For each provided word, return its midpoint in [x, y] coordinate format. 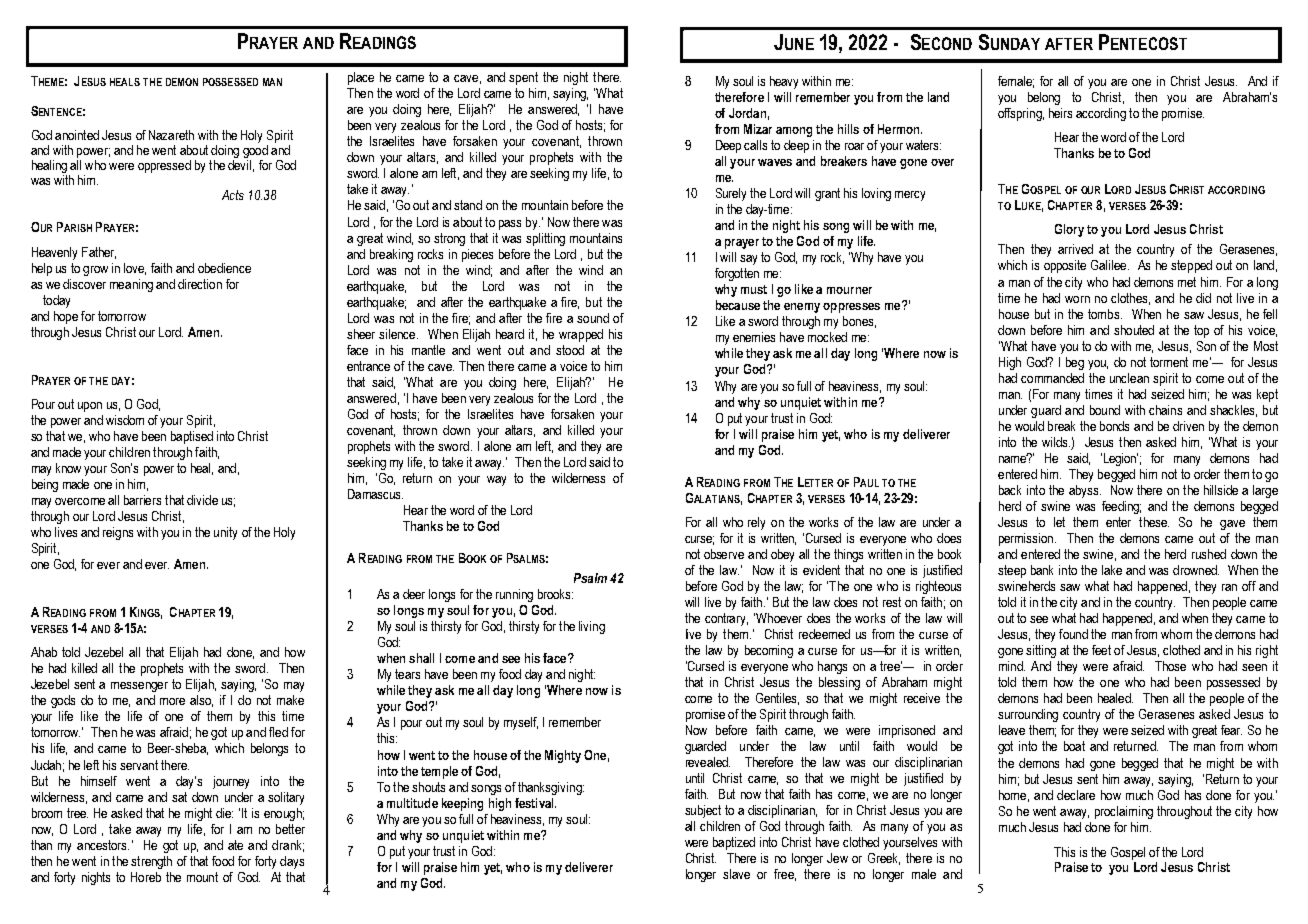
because [738, 305]
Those [1170, 666]
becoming [769, 651]
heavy [784, 82]
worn [1077, 299]
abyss [1085, 491]
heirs [1060, 113]
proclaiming [1124, 812]
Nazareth [171, 135]
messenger [139, 687]
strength [151, 862]
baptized [734, 843]
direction [200, 284]
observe [724, 554]
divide [202, 500]
